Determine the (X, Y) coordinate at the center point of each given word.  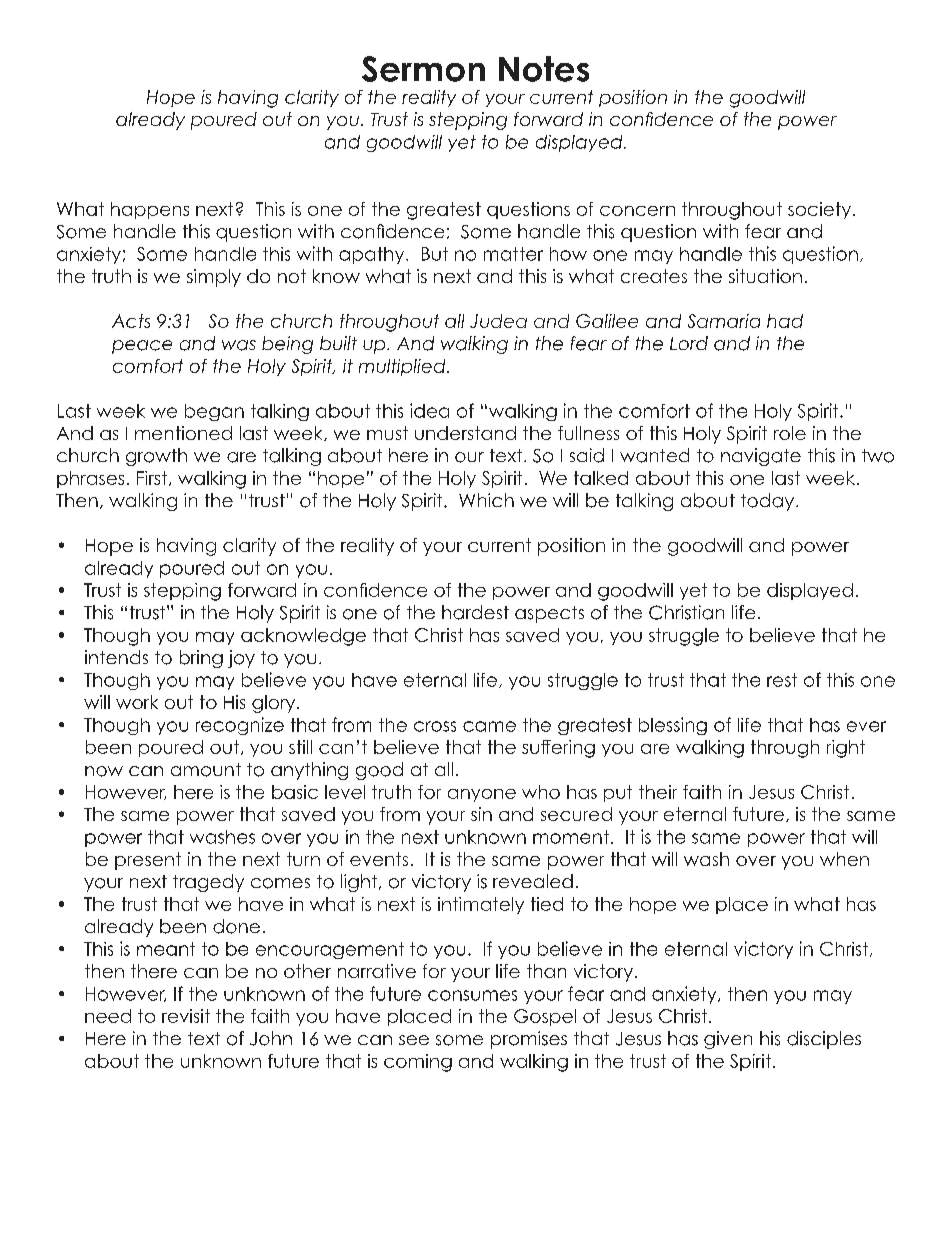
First (152, 478)
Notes (544, 69)
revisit (186, 1016)
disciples (824, 1040)
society (819, 210)
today (769, 502)
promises (529, 1040)
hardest (475, 612)
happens (150, 210)
